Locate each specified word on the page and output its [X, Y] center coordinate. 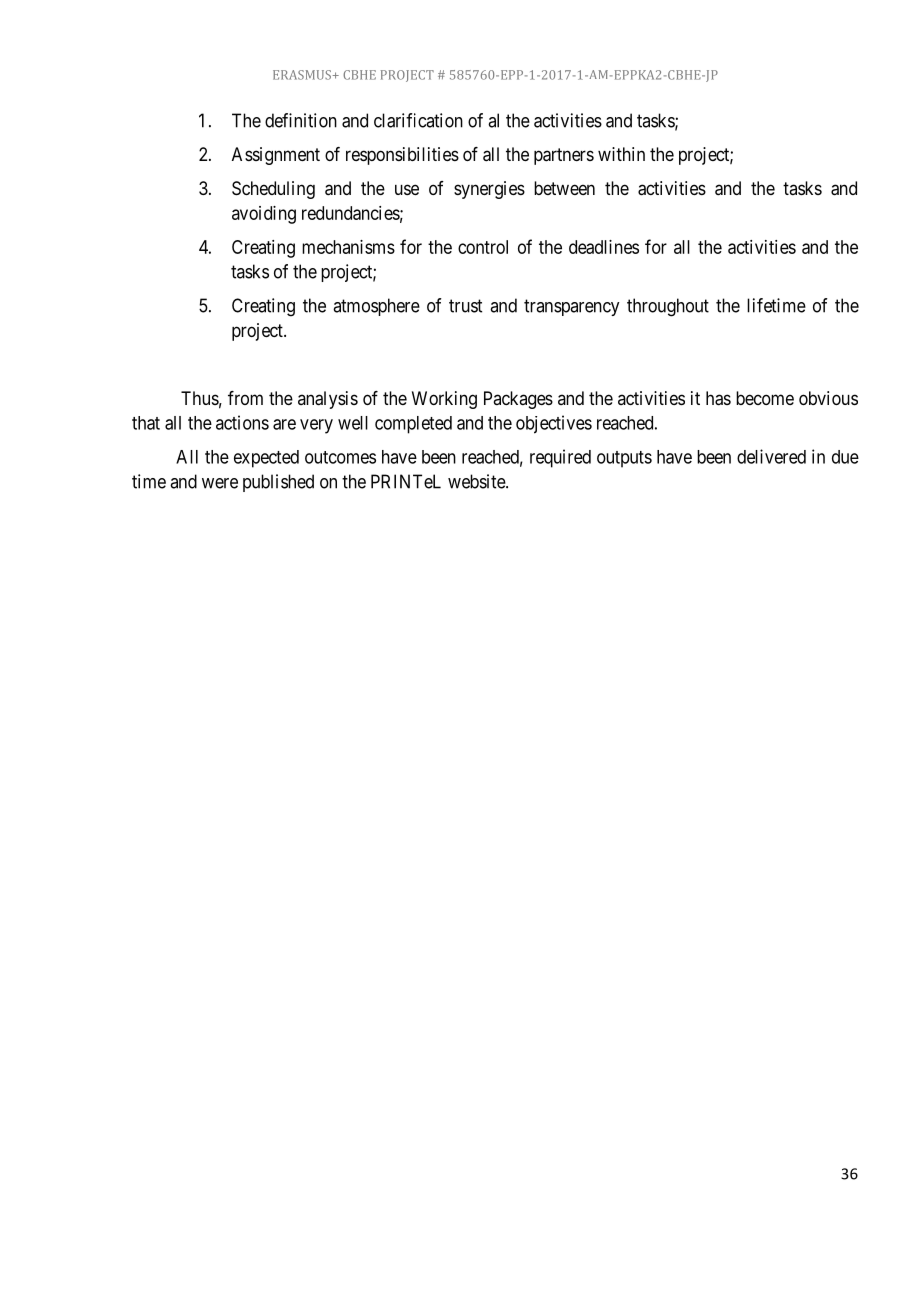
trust [465, 306]
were [220, 483]
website [477, 481]
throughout [668, 307]
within [621, 154]
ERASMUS [303, 75]
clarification [418, 120]
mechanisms [348, 247]
